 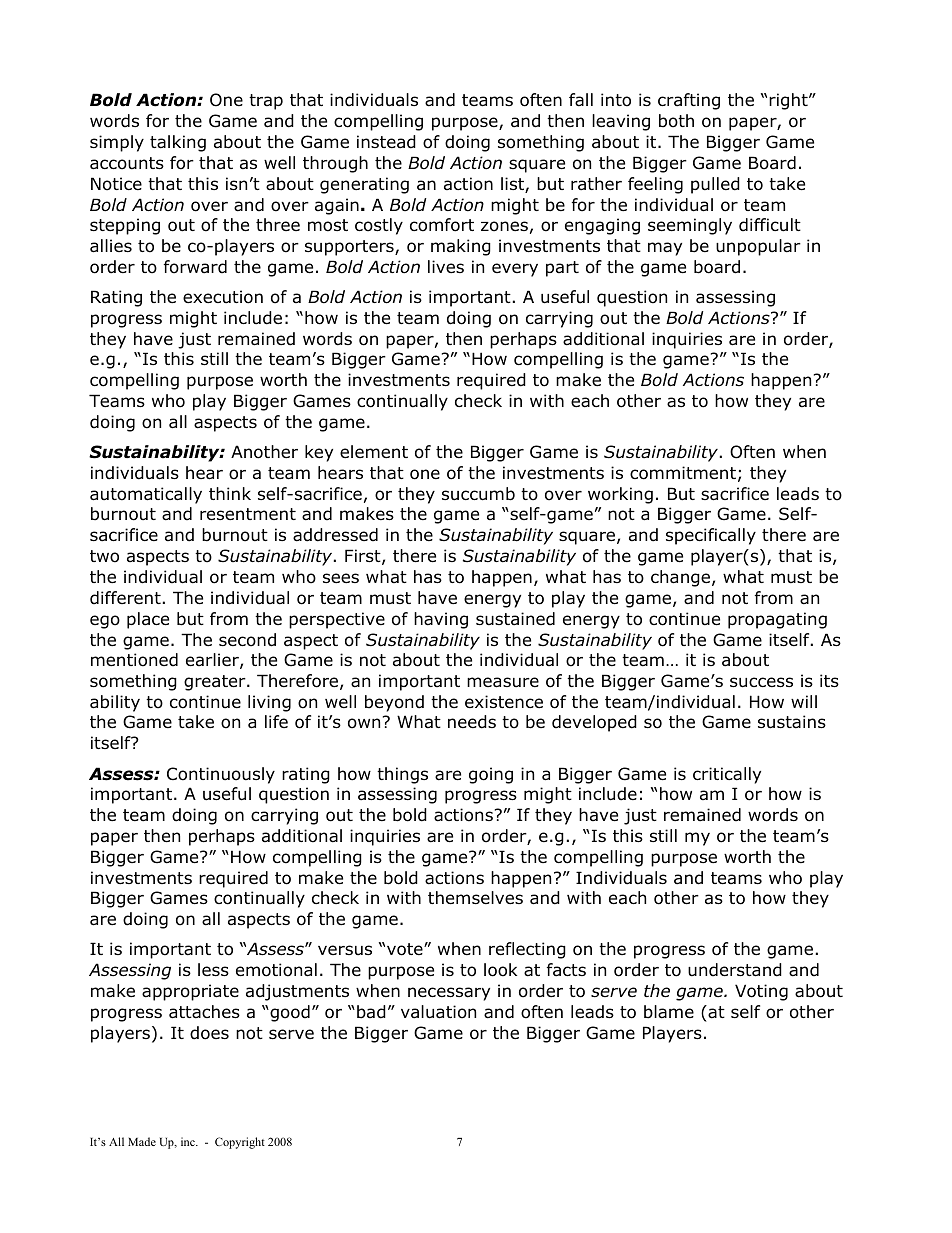 What do you see at coordinates (142, 1141) in the image?
I see `Made` at bounding box center [142, 1141].
